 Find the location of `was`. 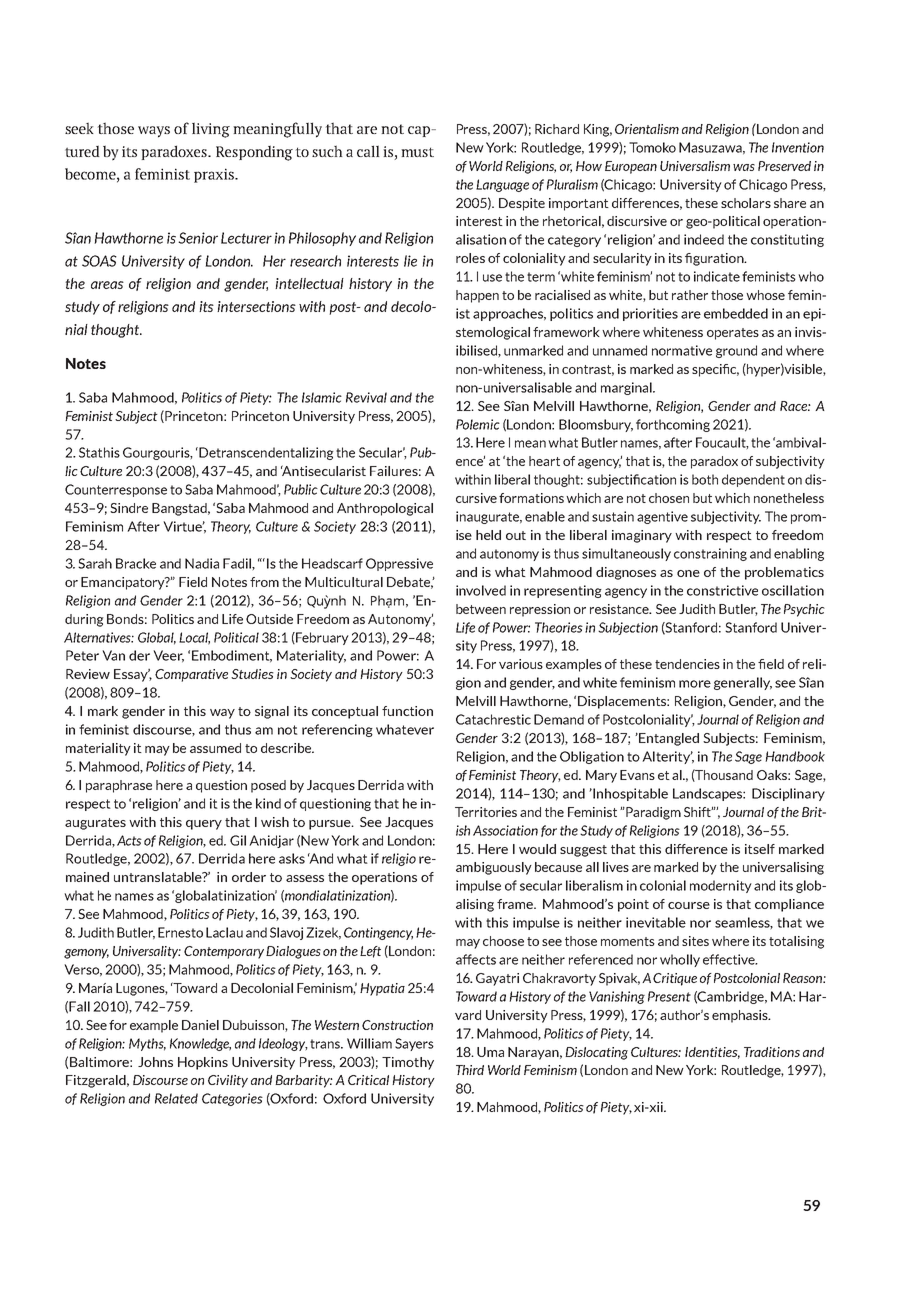

was is located at coordinates (744, 167).
